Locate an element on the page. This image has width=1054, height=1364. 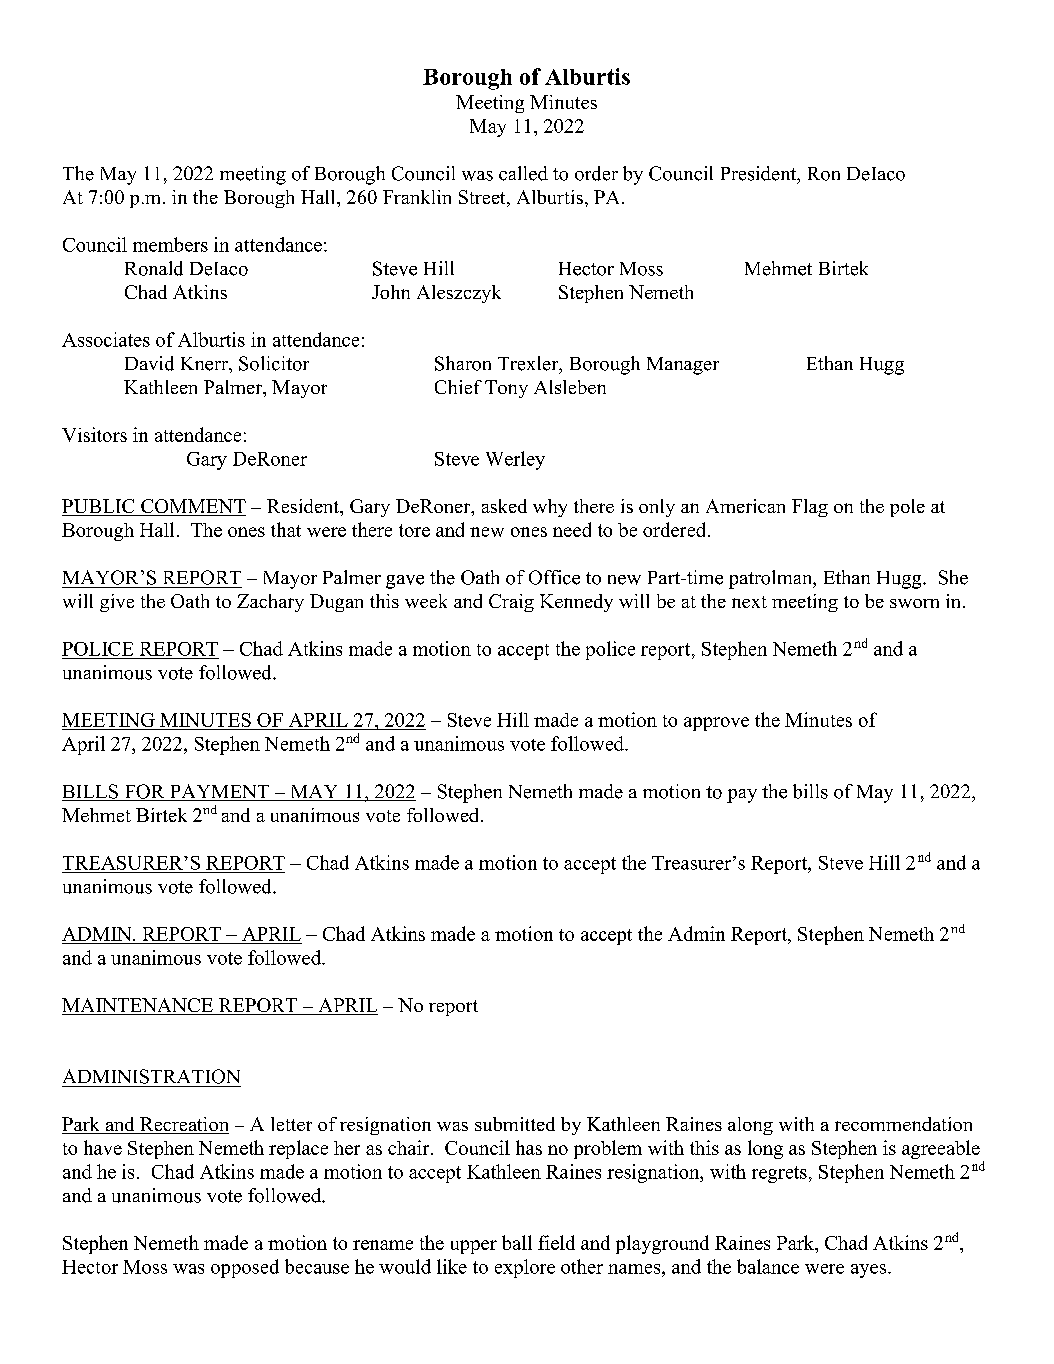
Street is located at coordinates (483, 198).
